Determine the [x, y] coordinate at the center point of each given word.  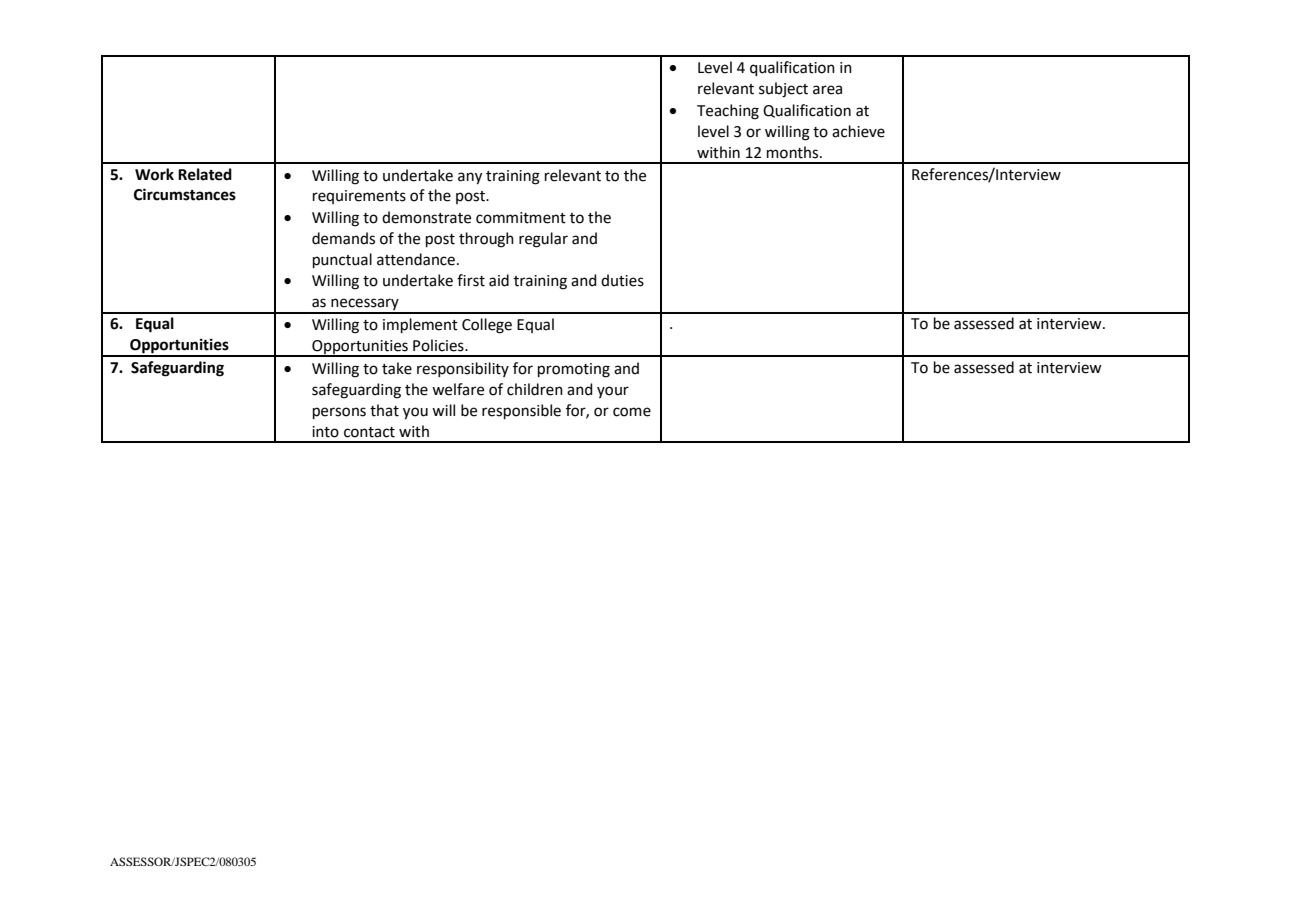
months [794, 152]
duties [622, 280]
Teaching [728, 112]
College [487, 326]
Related [205, 174]
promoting [574, 370]
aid [499, 280]
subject [783, 90]
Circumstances [185, 194]
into [325, 432]
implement [420, 325]
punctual [342, 260]
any [470, 178]
